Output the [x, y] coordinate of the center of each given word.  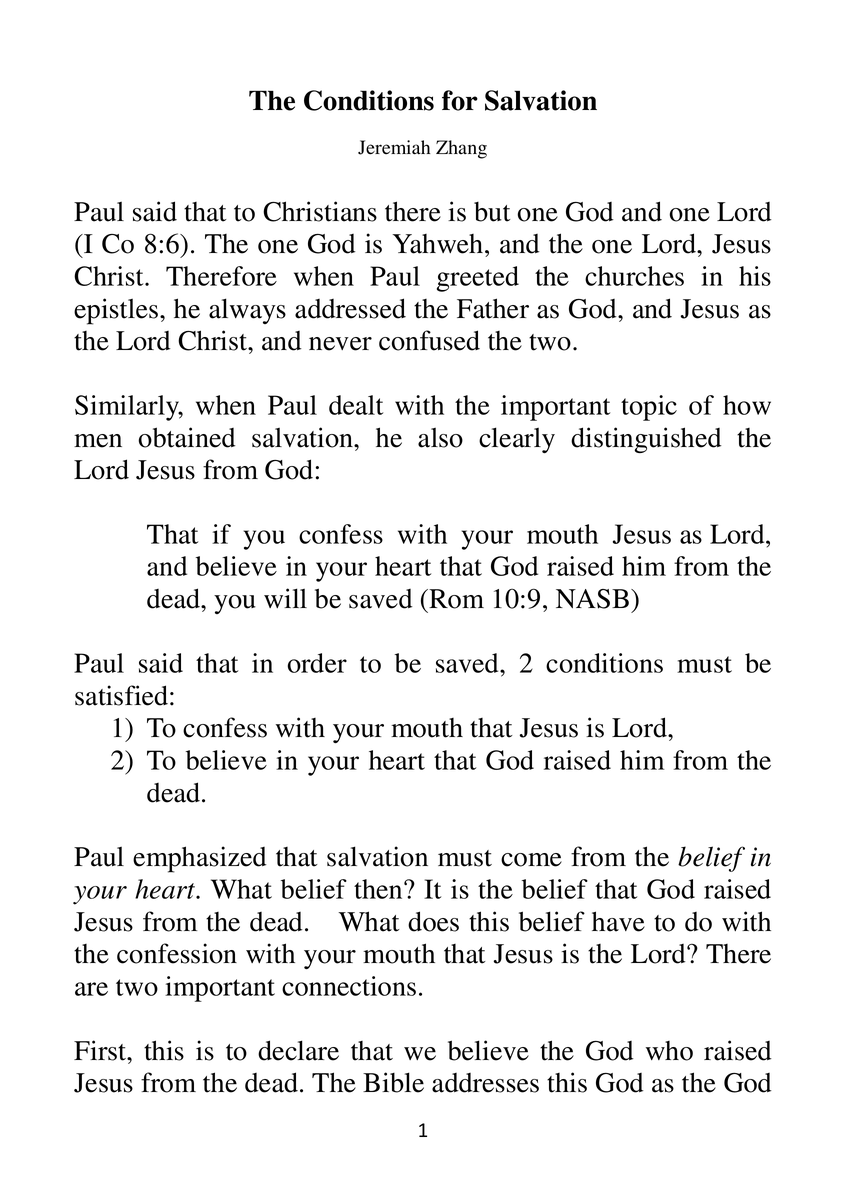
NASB [592, 599]
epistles [116, 311]
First [101, 1050]
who [669, 1051]
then [379, 889]
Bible [393, 1082]
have [618, 921]
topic [649, 408]
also [440, 438]
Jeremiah [394, 147]
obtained [187, 437]
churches [634, 276]
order [317, 663]
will [285, 598]
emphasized [200, 859]
